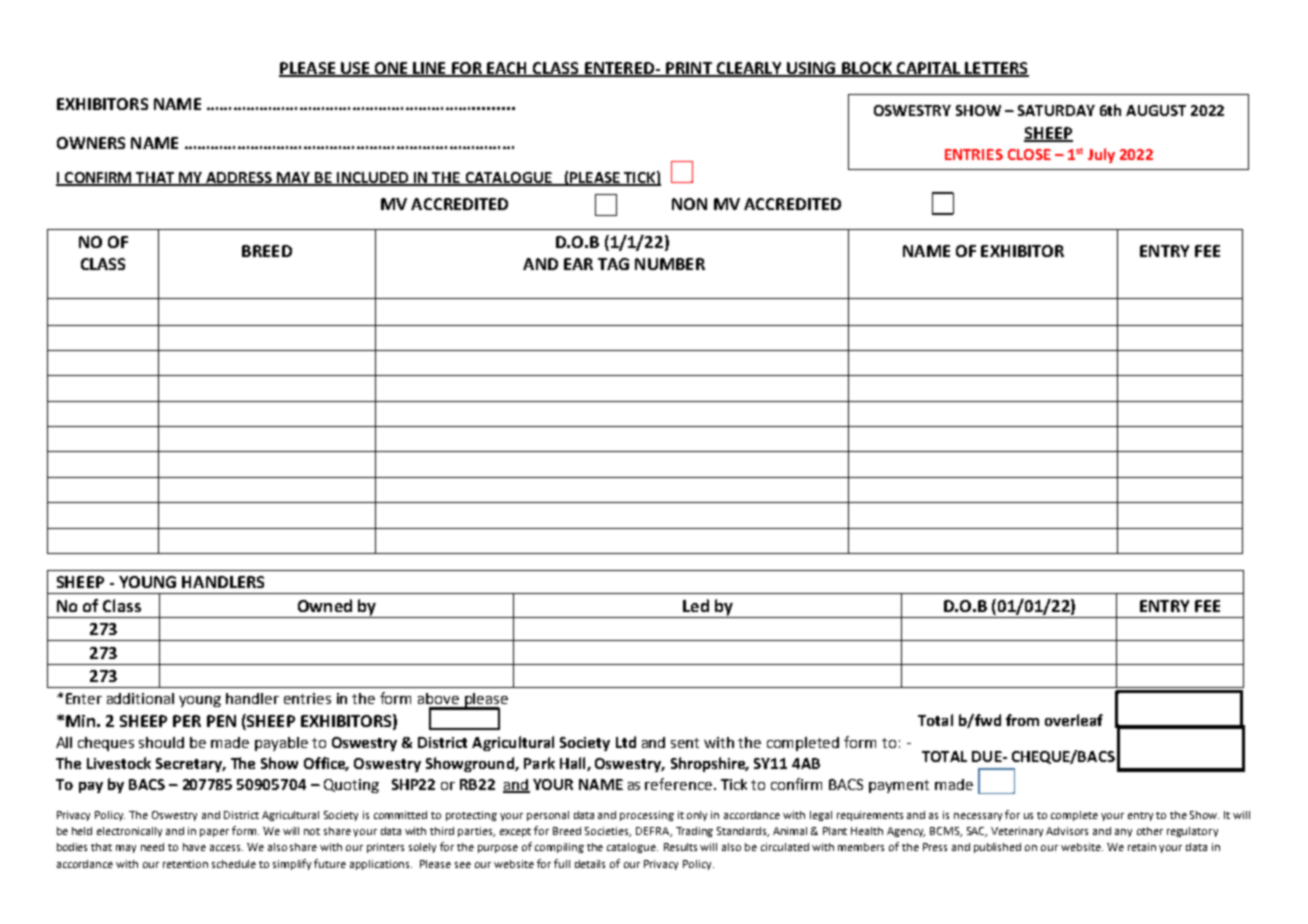 The width and height of the image is (1308, 924). What do you see at coordinates (355, 69) in the image?
I see `USE` at bounding box center [355, 69].
